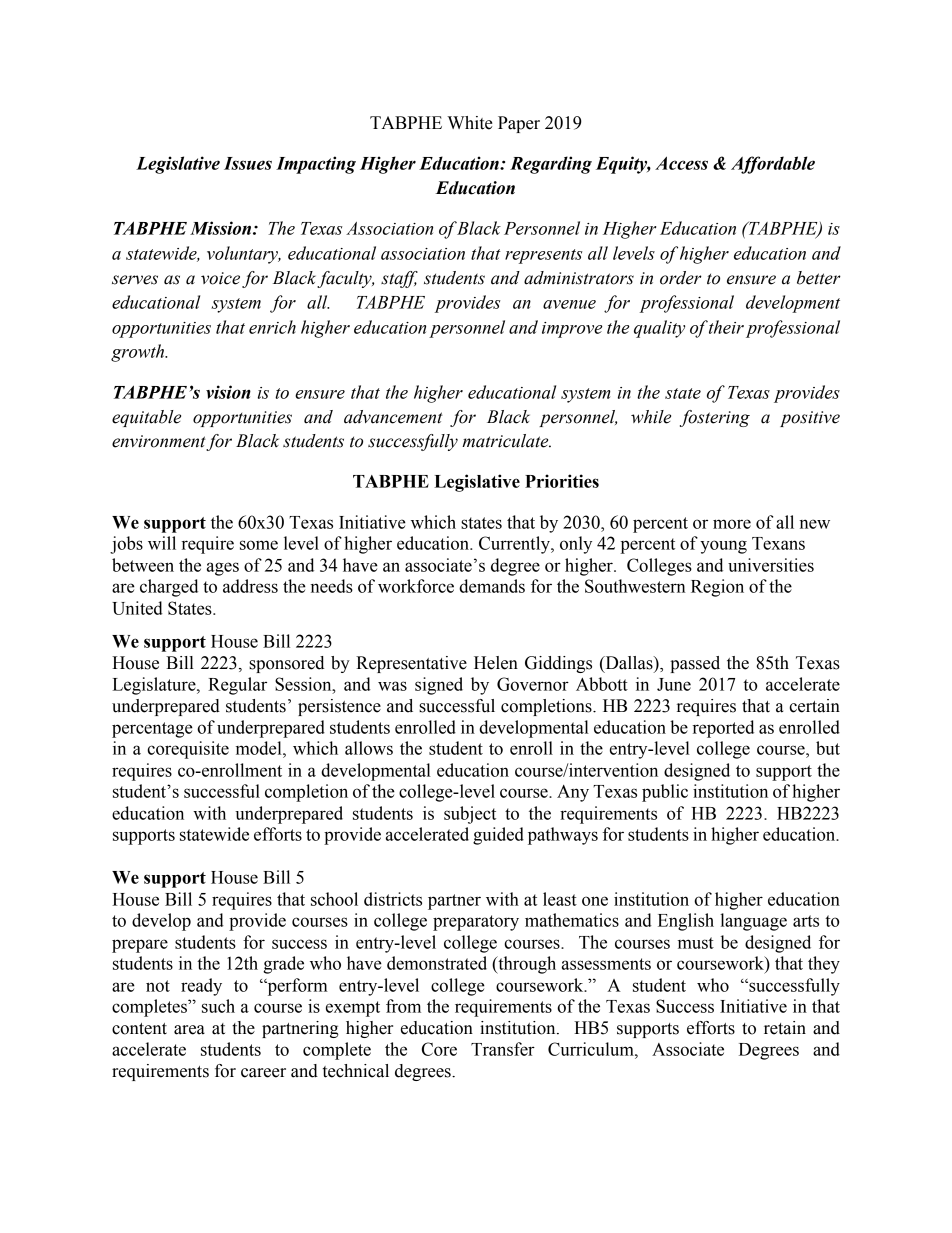 Image resolution: width=952 pixels, height=1233 pixels. I want to click on Affordable, so click(773, 165).
